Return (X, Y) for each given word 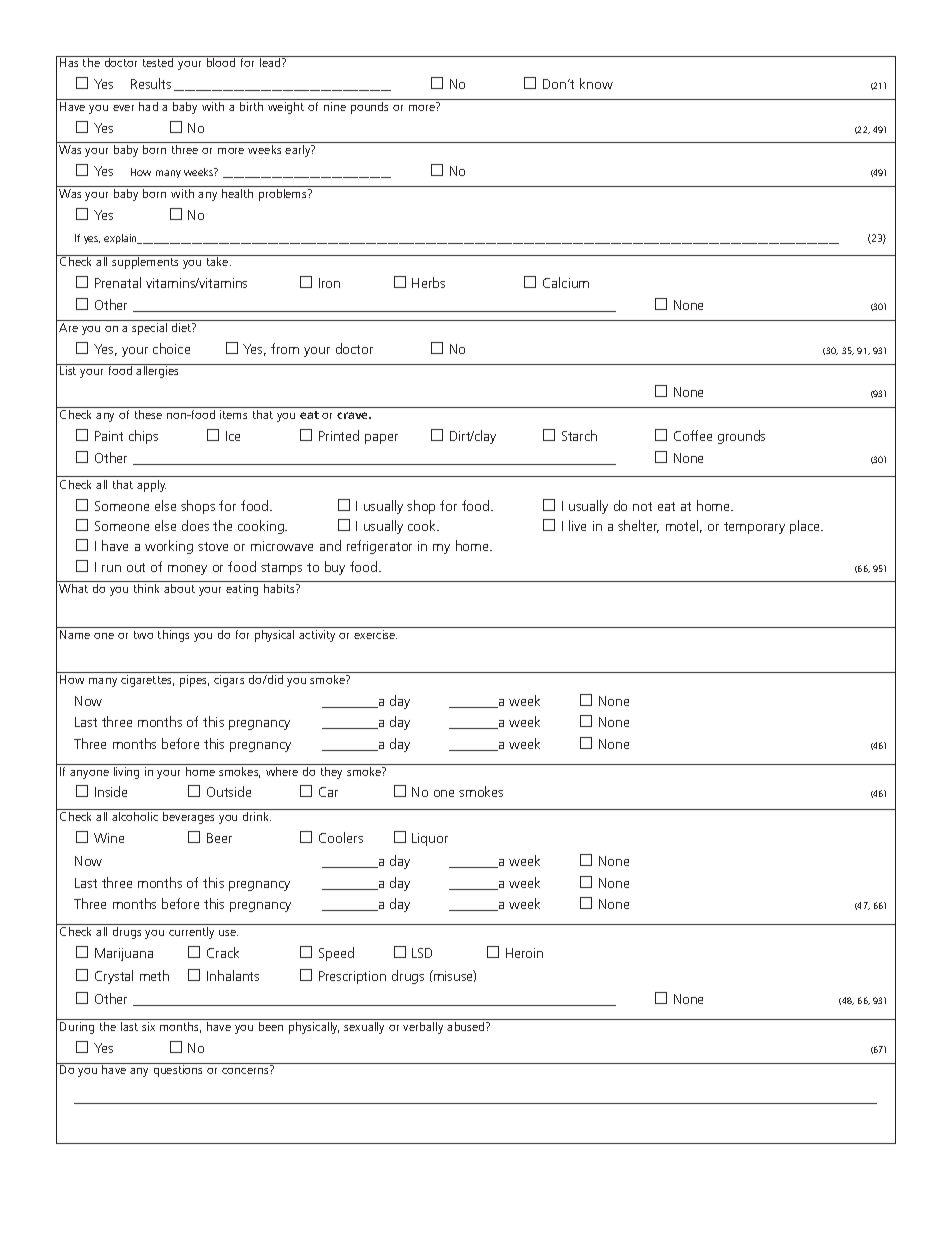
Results (151, 83)
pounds (369, 108)
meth (154, 975)
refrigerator (379, 547)
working (169, 547)
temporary (754, 528)
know (596, 83)
